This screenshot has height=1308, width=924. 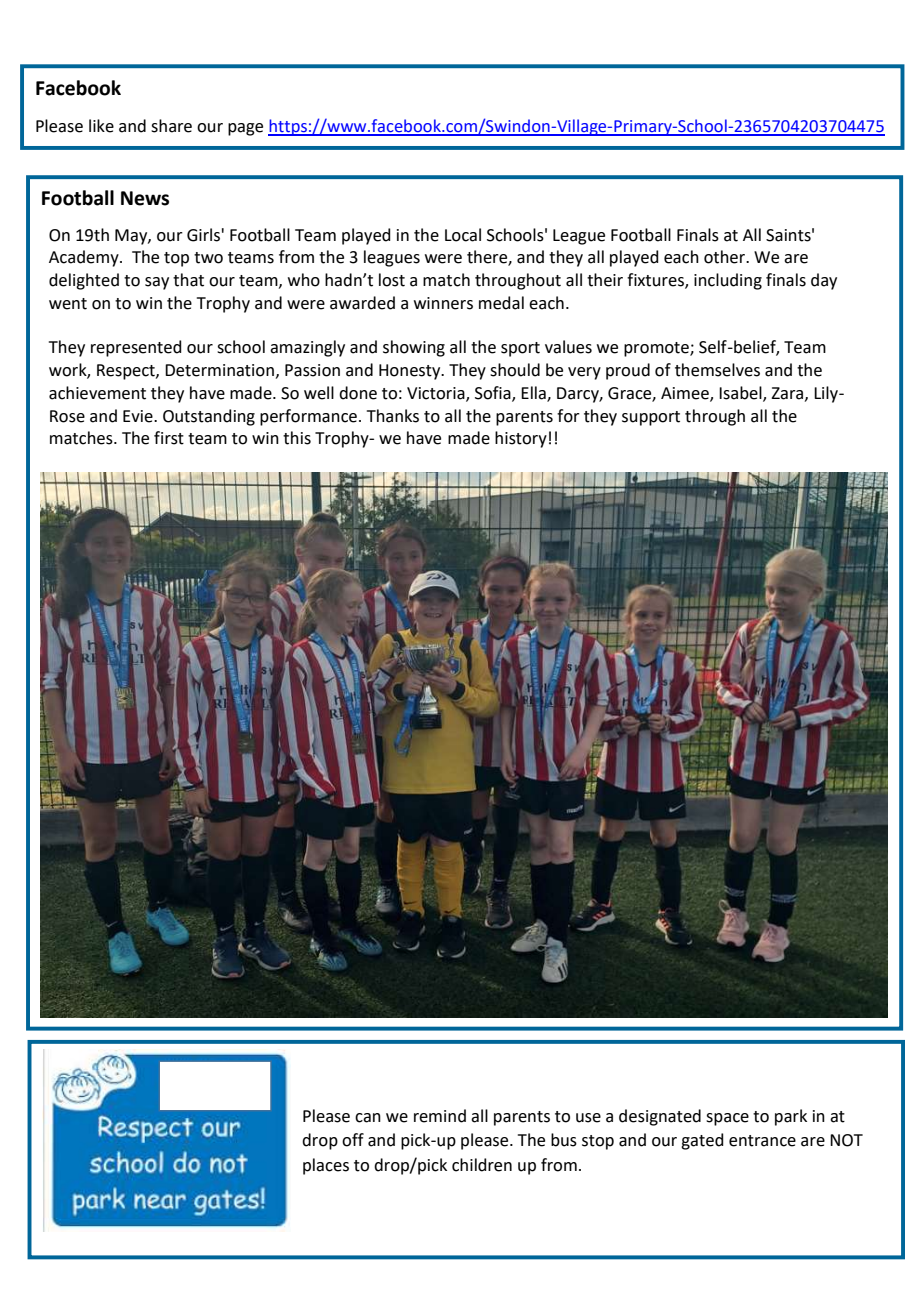 What do you see at coordinates (326, 1166) in the screenshot?
I see `places` at bounding box center [326, 1166].
